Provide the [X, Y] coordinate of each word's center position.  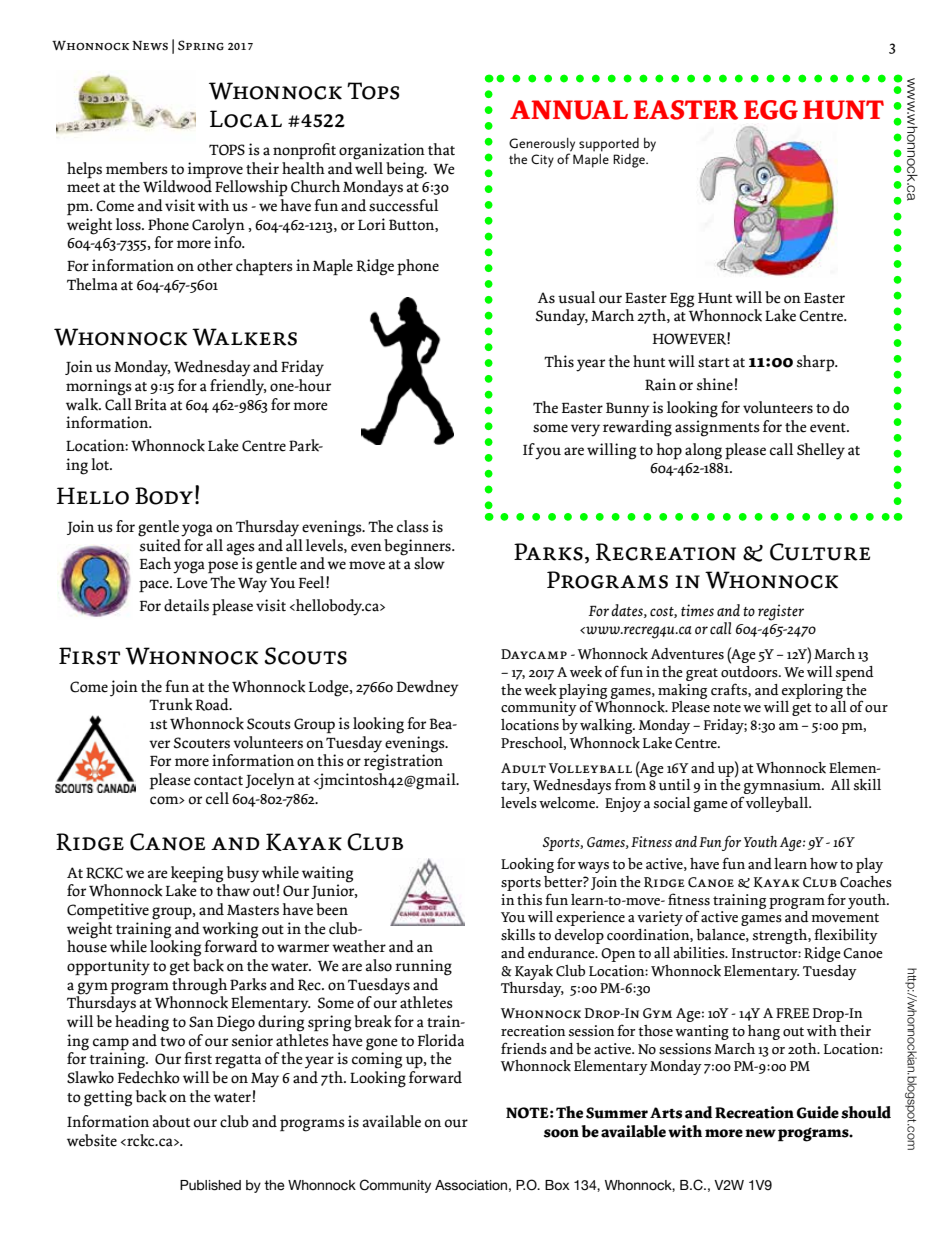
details [186, 605]
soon [561, 1133]
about [171, 1121]
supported [609, 145]
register [781, 612]
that [441, 149]
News [150, 45]
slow [429, 563]
